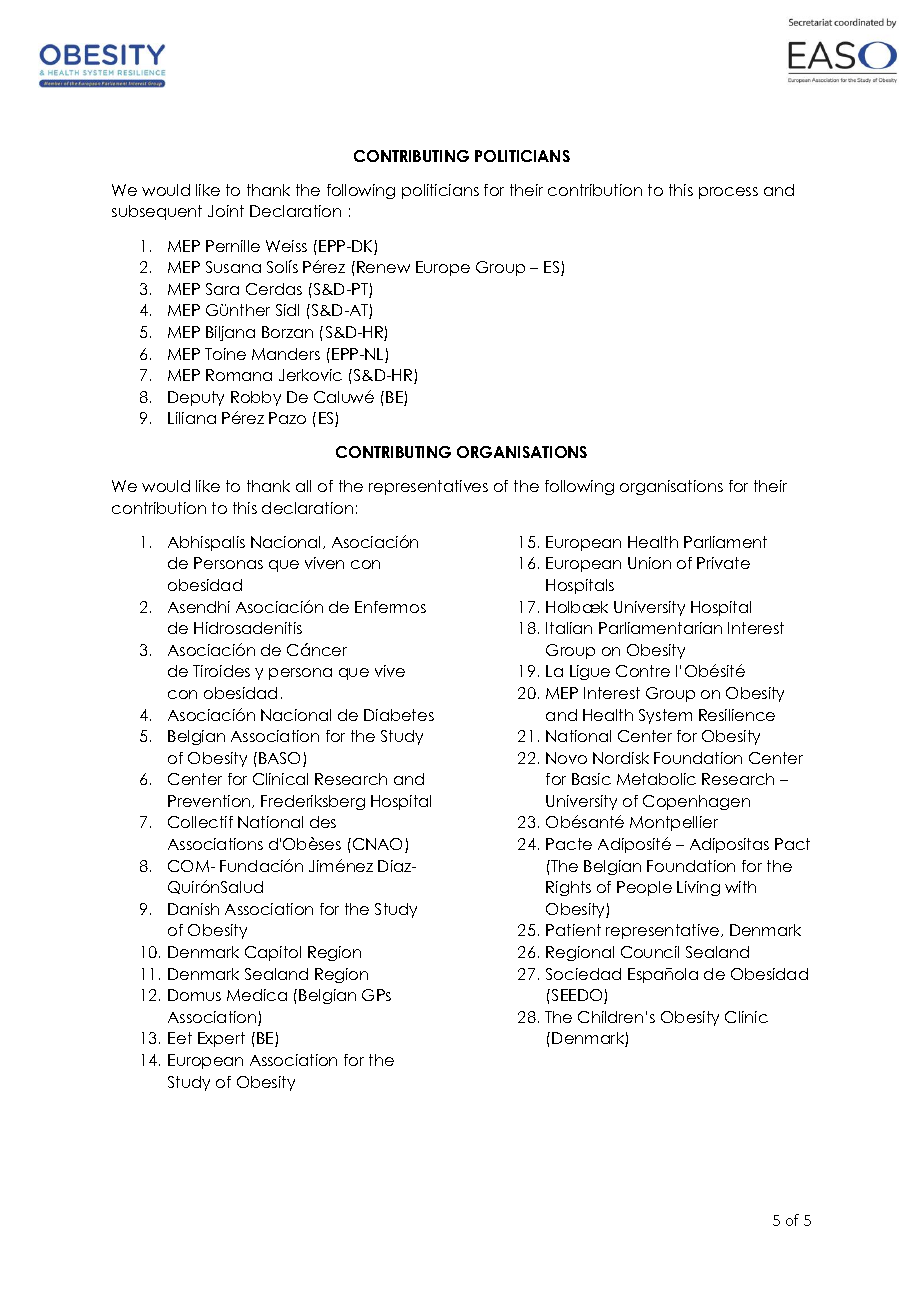 The height and width of the page is (1308, 924). I want to click on Contre, so click(643, 671).
